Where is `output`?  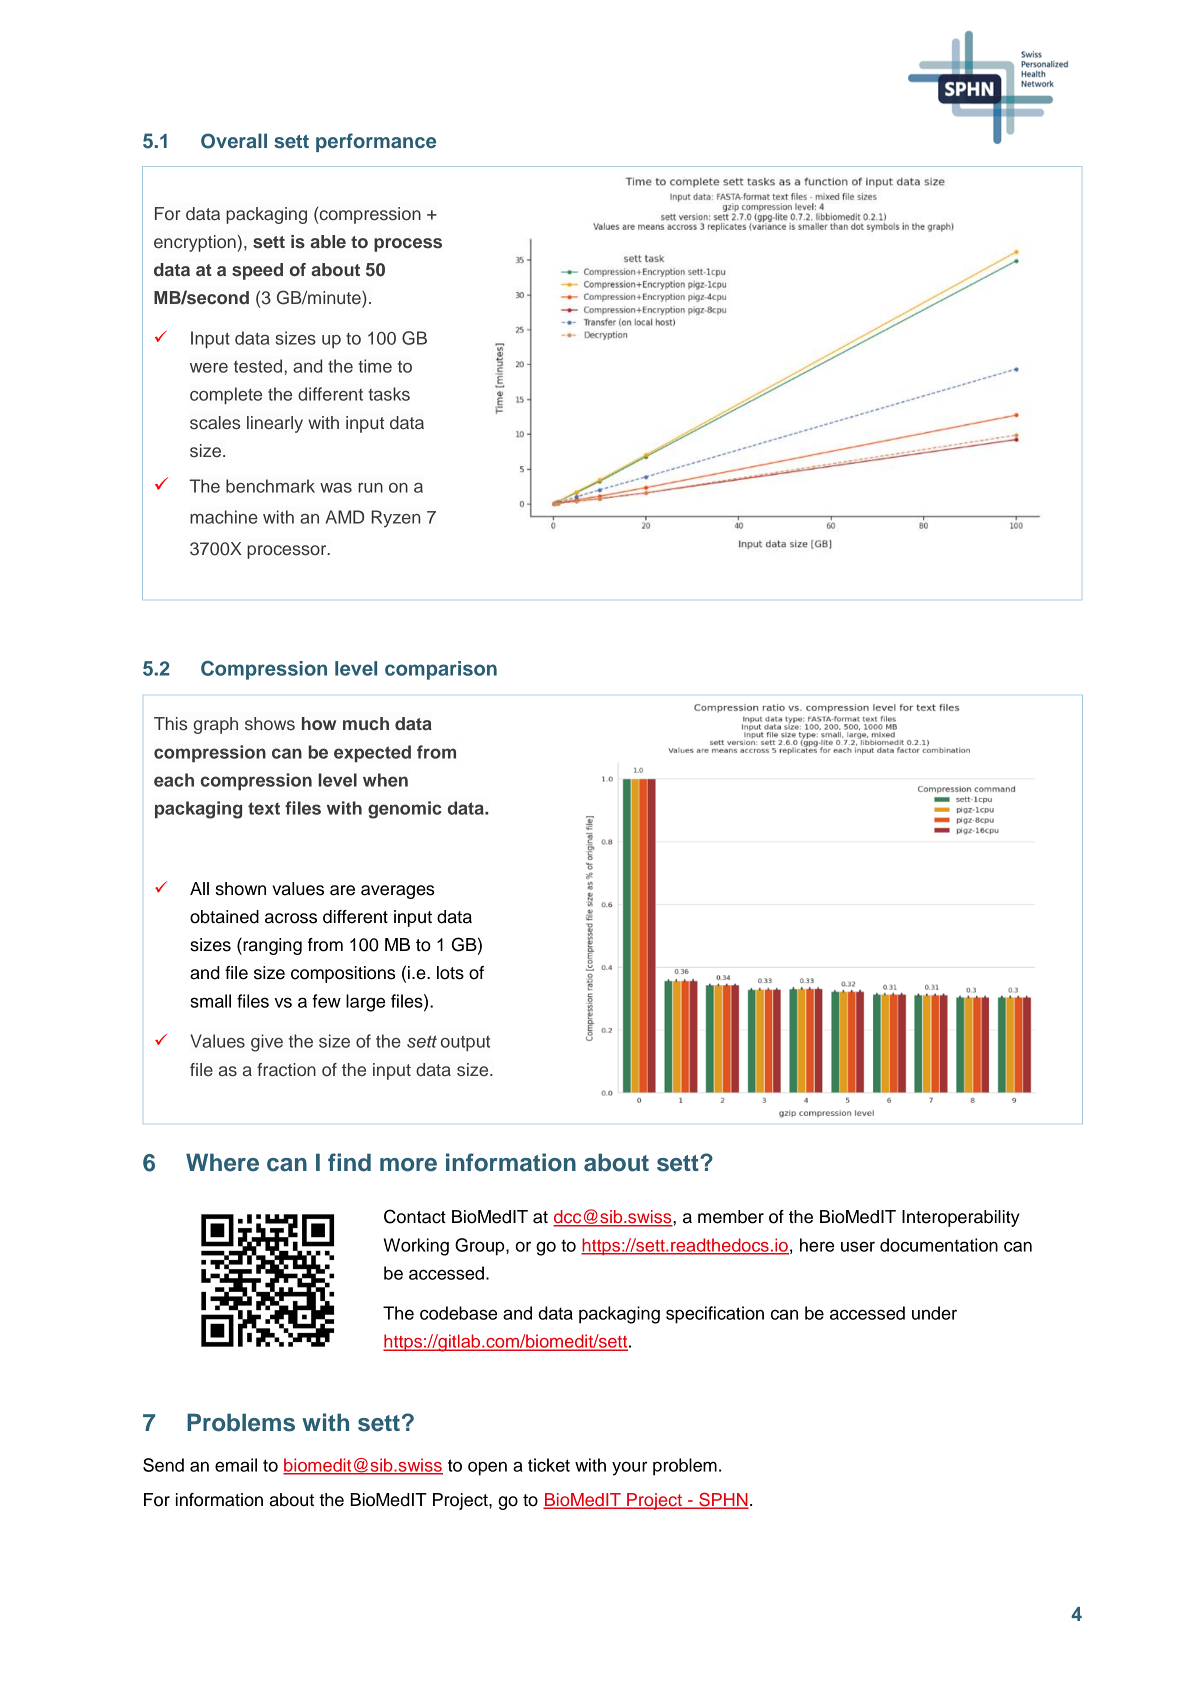
output is located at coordinates (465, 1044).
